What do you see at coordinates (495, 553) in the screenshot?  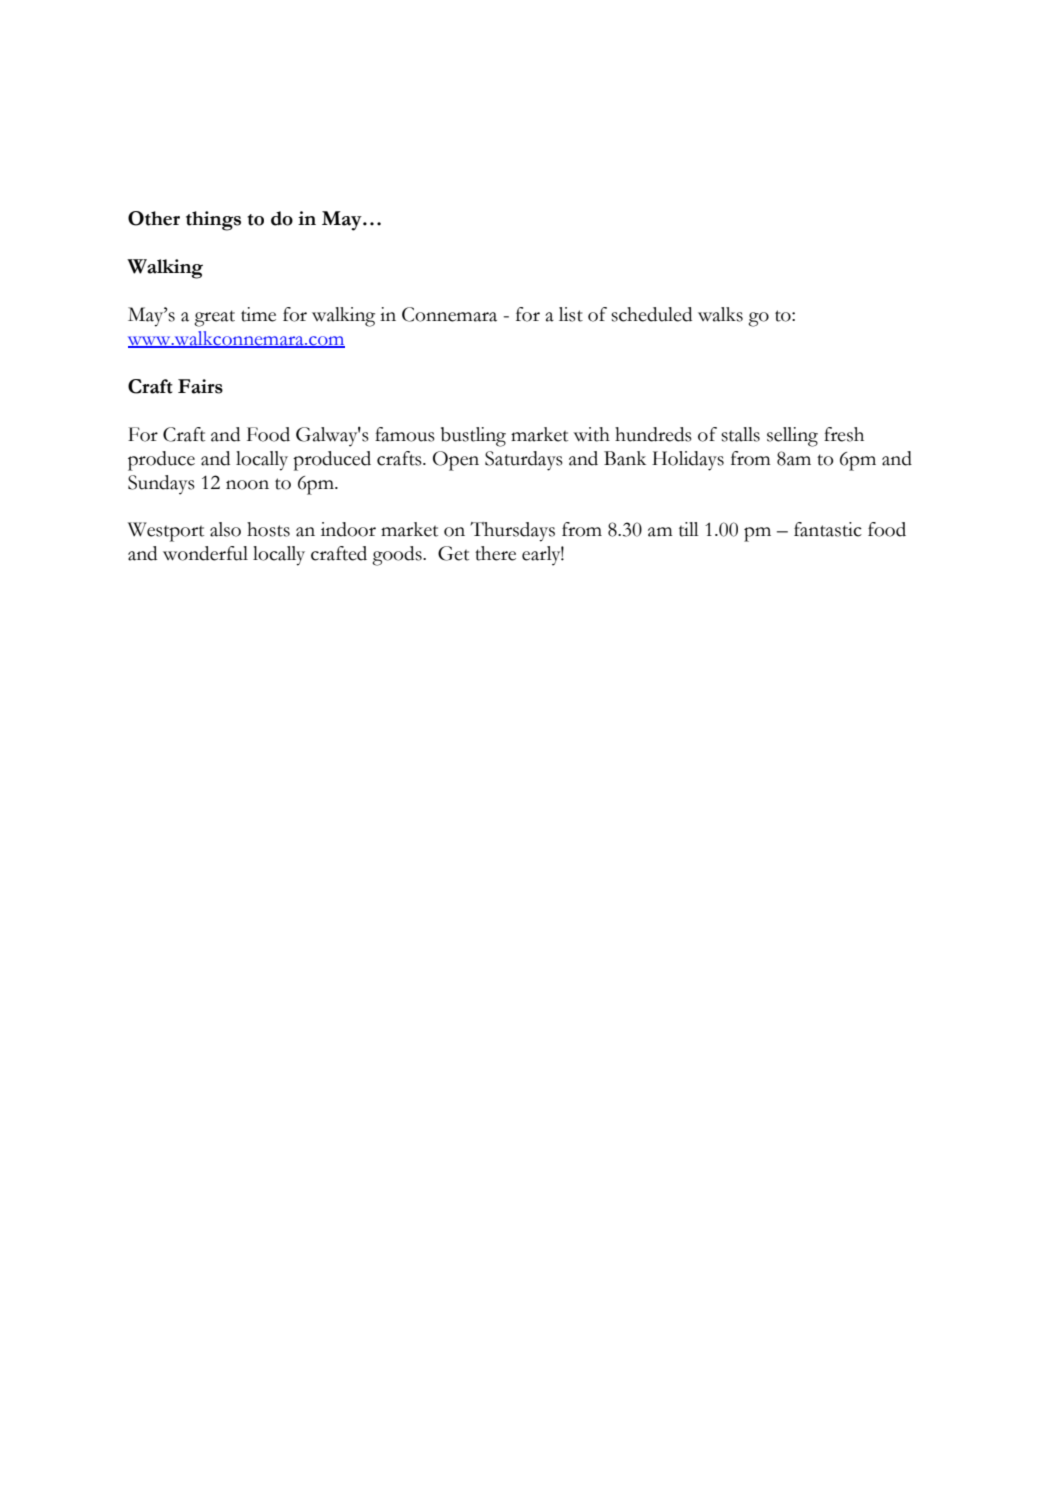 I see `there` at bounding box center [495, 553].
